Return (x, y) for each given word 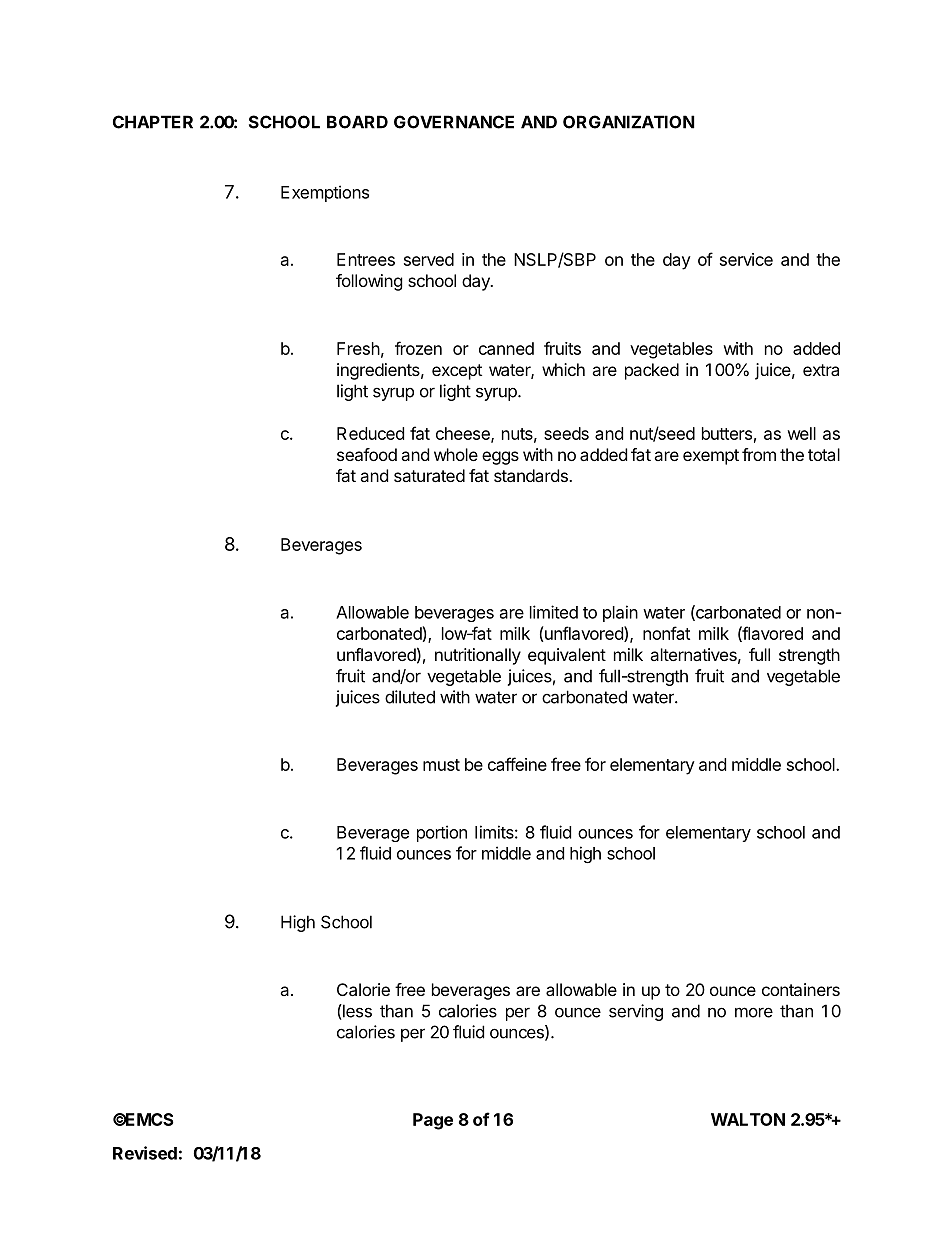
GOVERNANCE (454, 122)
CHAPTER (153, 122)
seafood (367, 454)
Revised (145, 1153)
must (441, 765)
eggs (500, 458)
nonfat (666, 633)
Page (433, 1121)
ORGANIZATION (629, 122)
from (759, 454)
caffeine (517, 764)
